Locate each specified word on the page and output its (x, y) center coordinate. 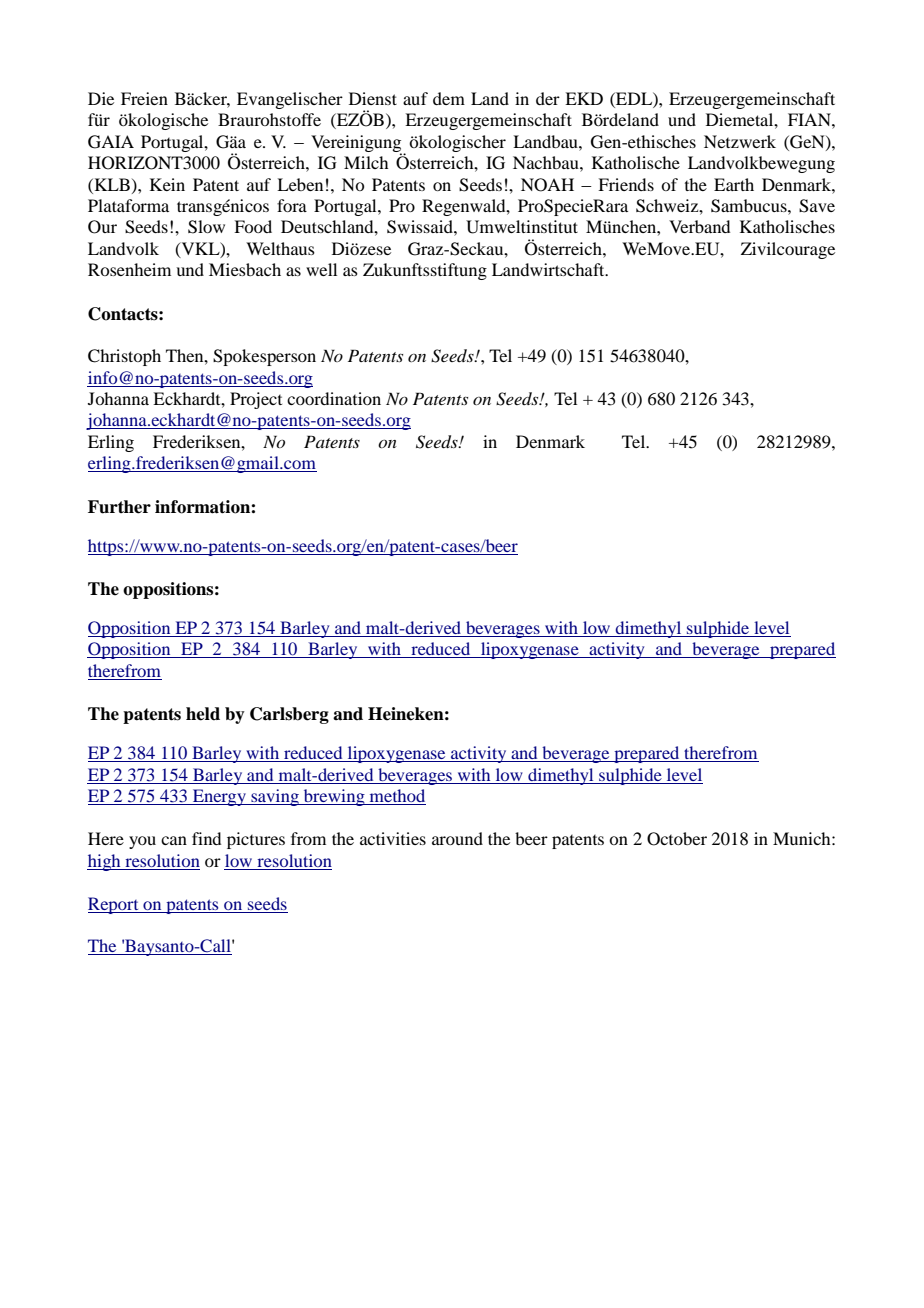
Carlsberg (289, 715)
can (174, 840)
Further (119, 507)
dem (449, 98)
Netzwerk (740, 141)
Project (256, 400)
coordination (334, 398)
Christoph (124, 357)
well (321, 269)
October (677, 839)
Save (817, 206)
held (203, 714)
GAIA (111, 142)
